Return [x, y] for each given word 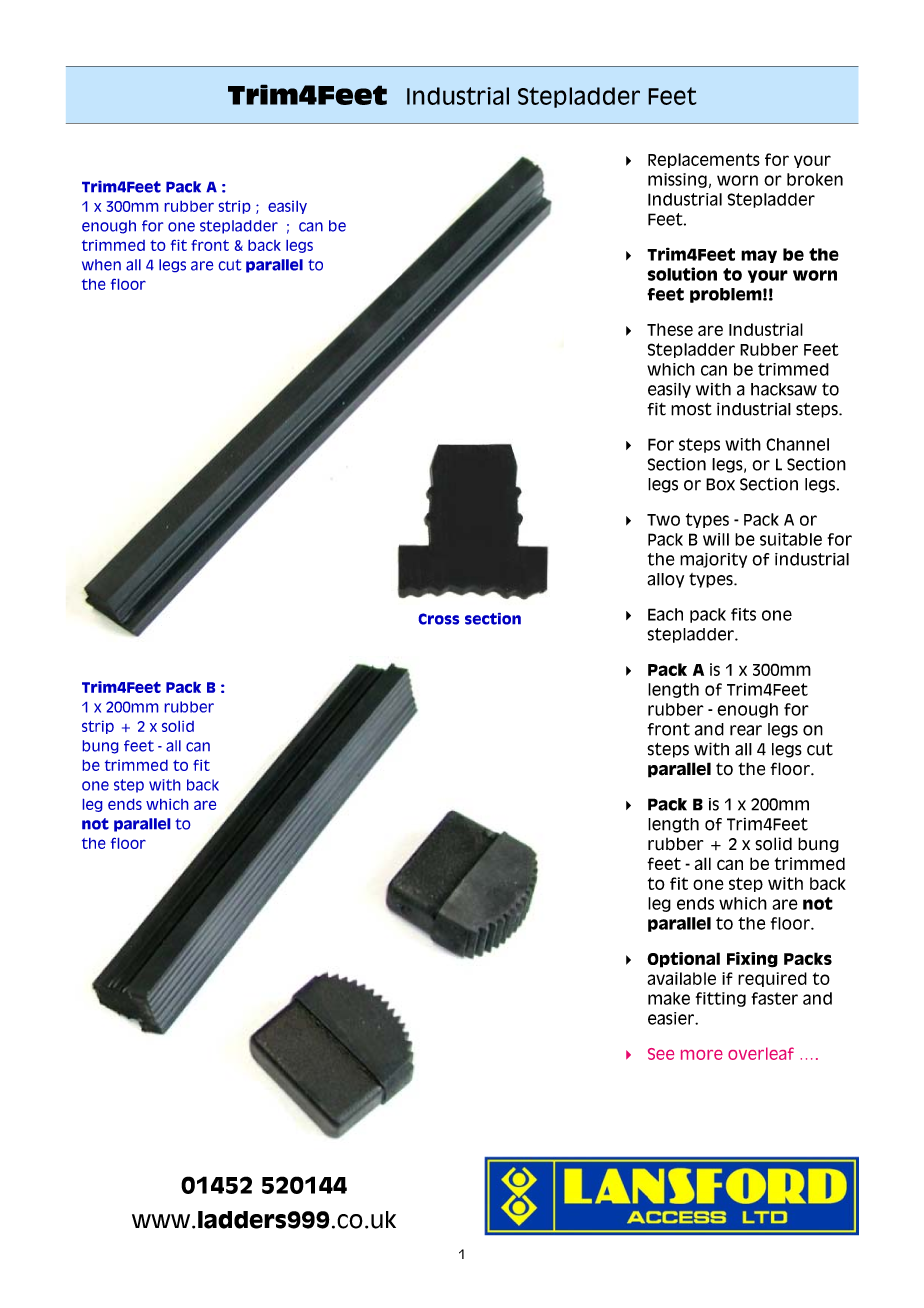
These [670, 329]
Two [663, 520]
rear [746, 730]
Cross [439, 619]
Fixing [752, 960]
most [691, 409]
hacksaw [784, 389]
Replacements [704, 160]
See [661, 1054]
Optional [683, 960]
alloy [665, 580]
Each [665, 614]
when [101, 265]
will [716, 539]
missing [677, 180]
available [681, 978]
